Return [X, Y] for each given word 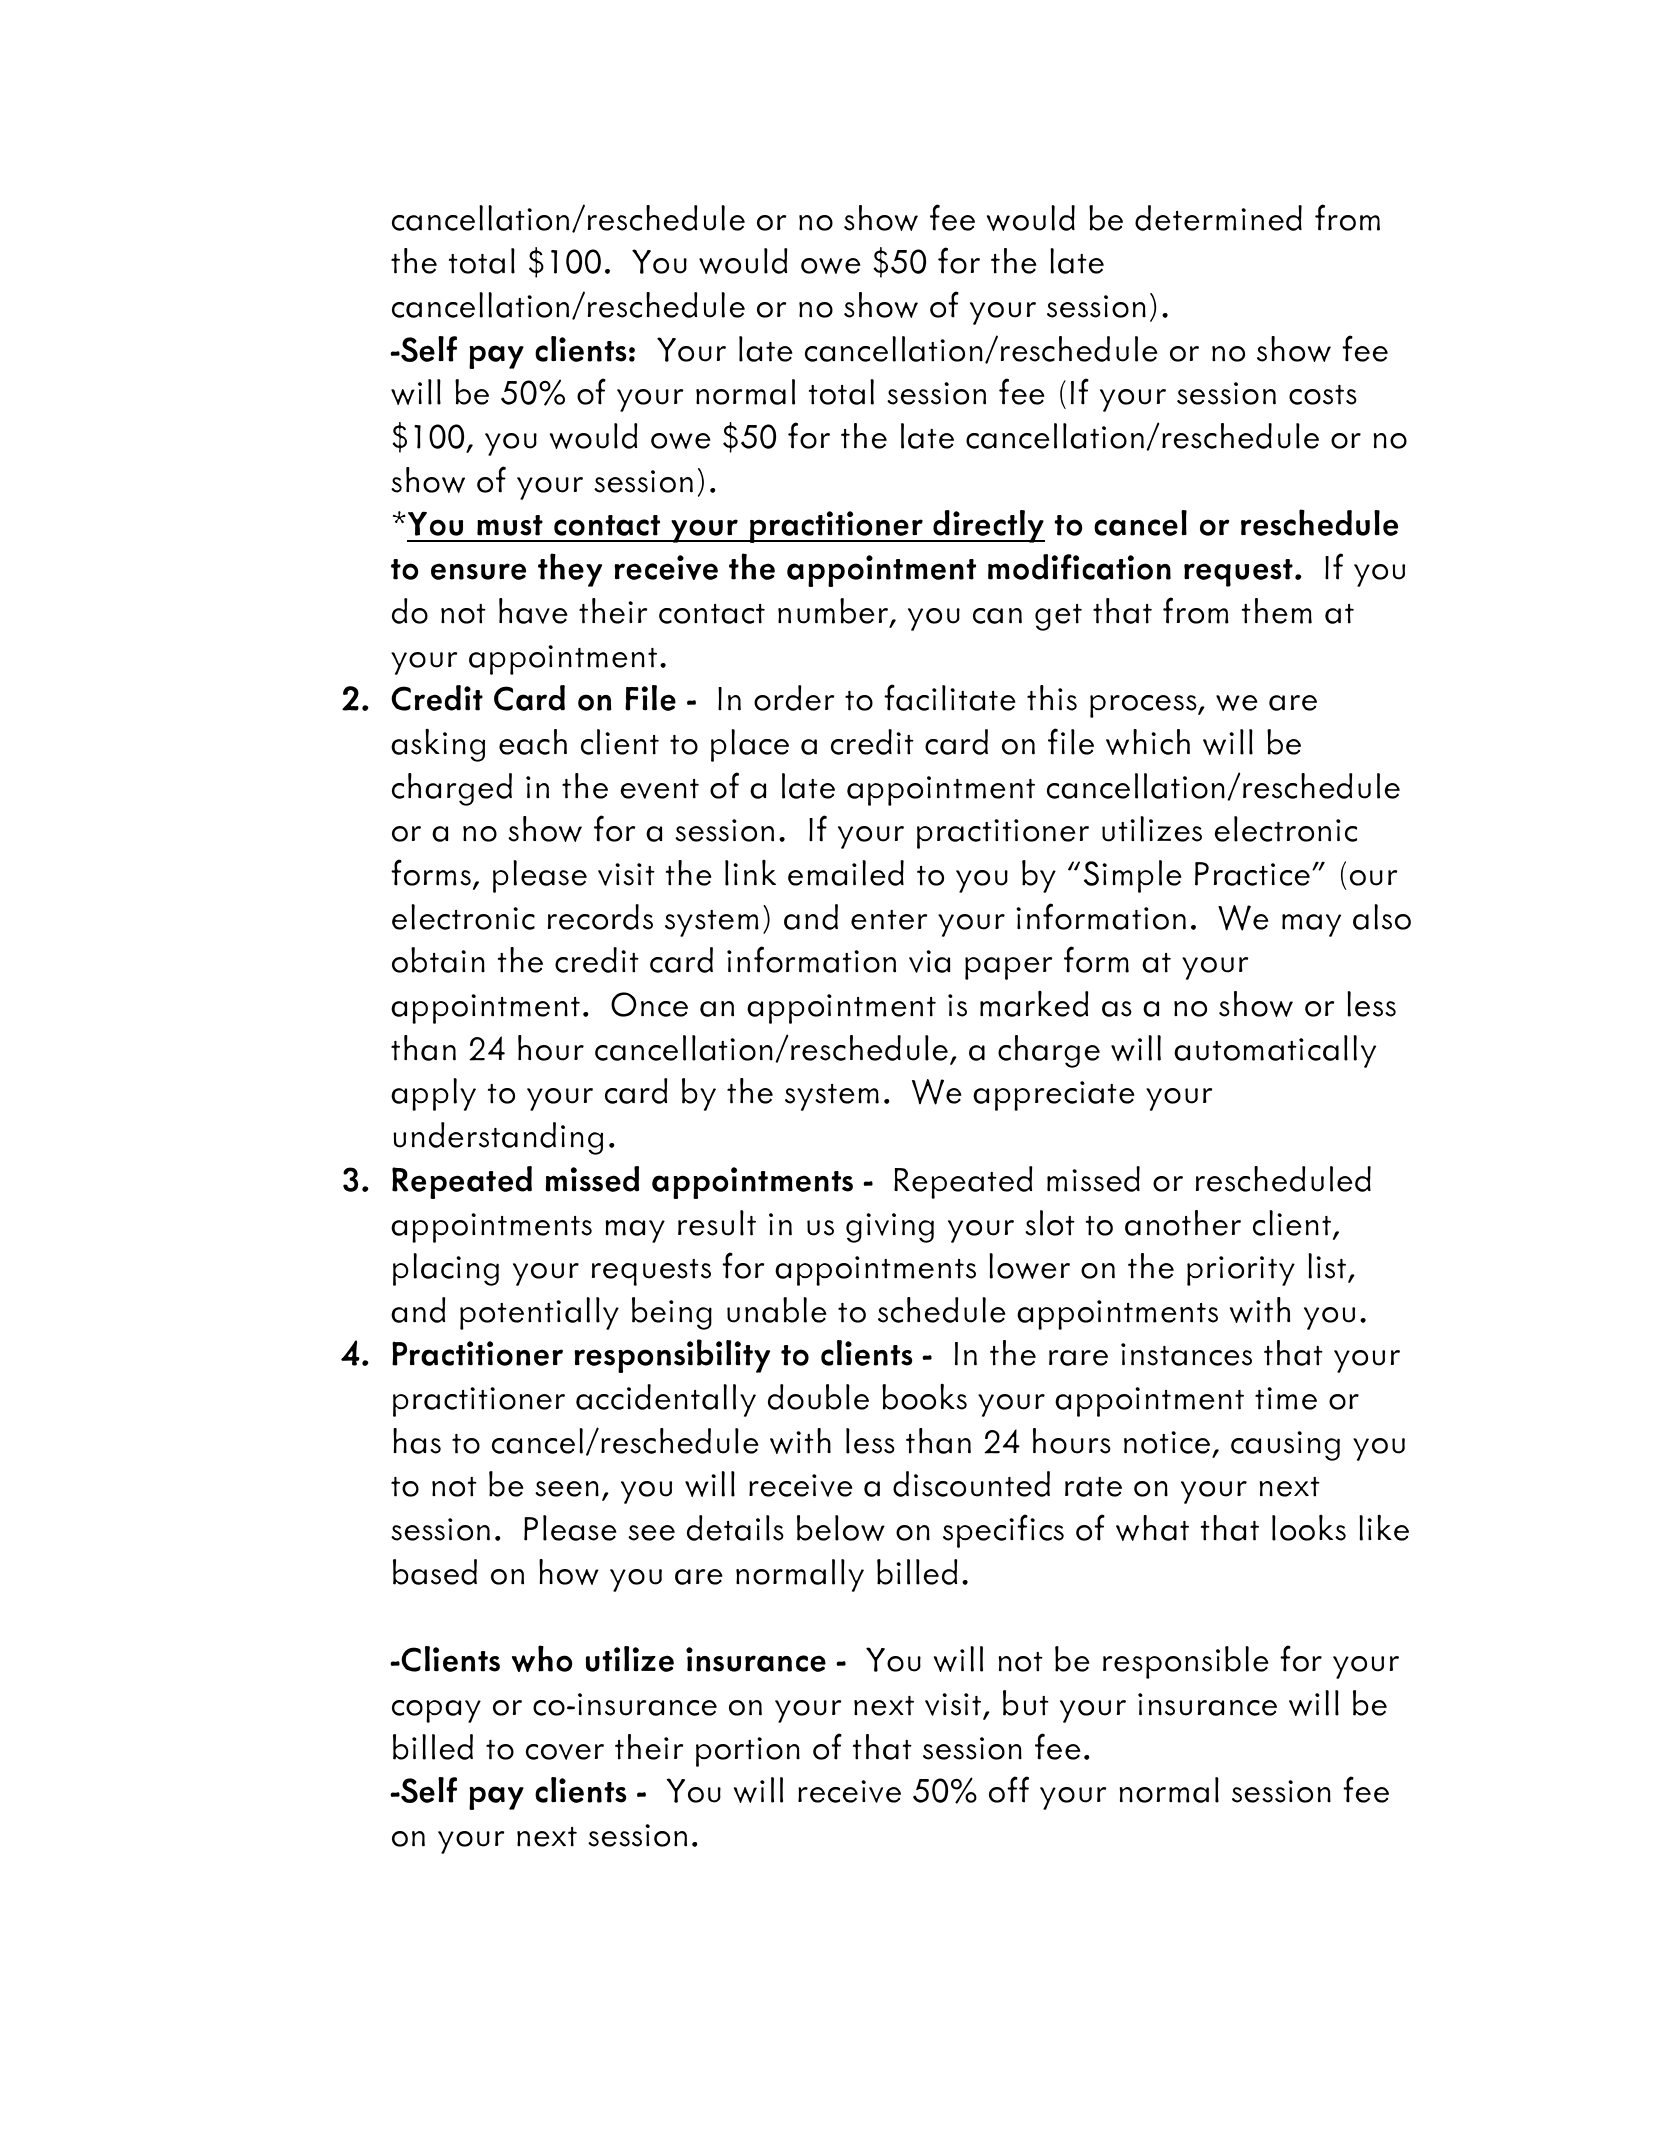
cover [565, 1752]
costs [1323, 395]
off [1009, 1789]
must [510, 525]
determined [1218, 218]
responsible [1186, 1662]
